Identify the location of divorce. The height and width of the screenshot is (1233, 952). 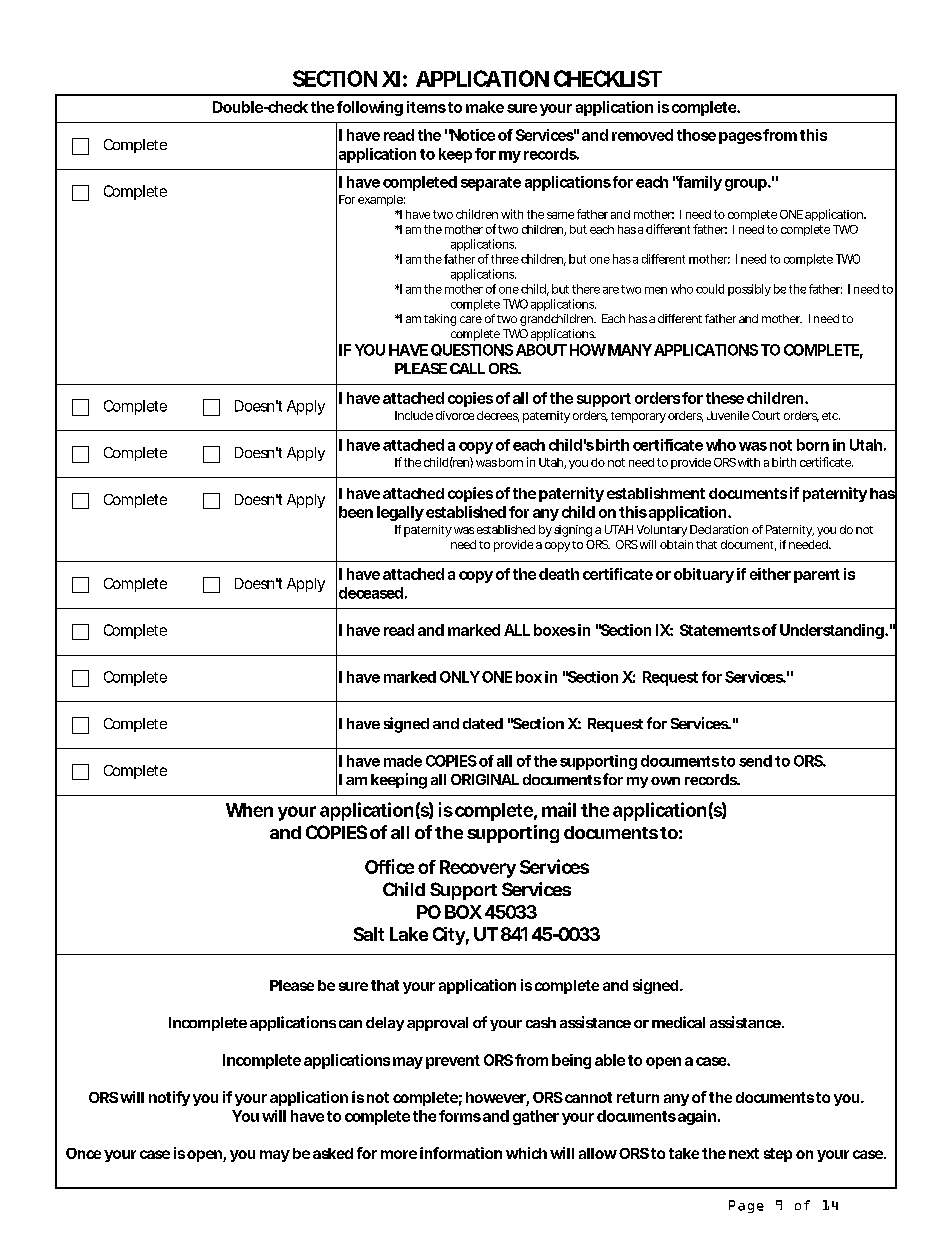
(455, 415).
